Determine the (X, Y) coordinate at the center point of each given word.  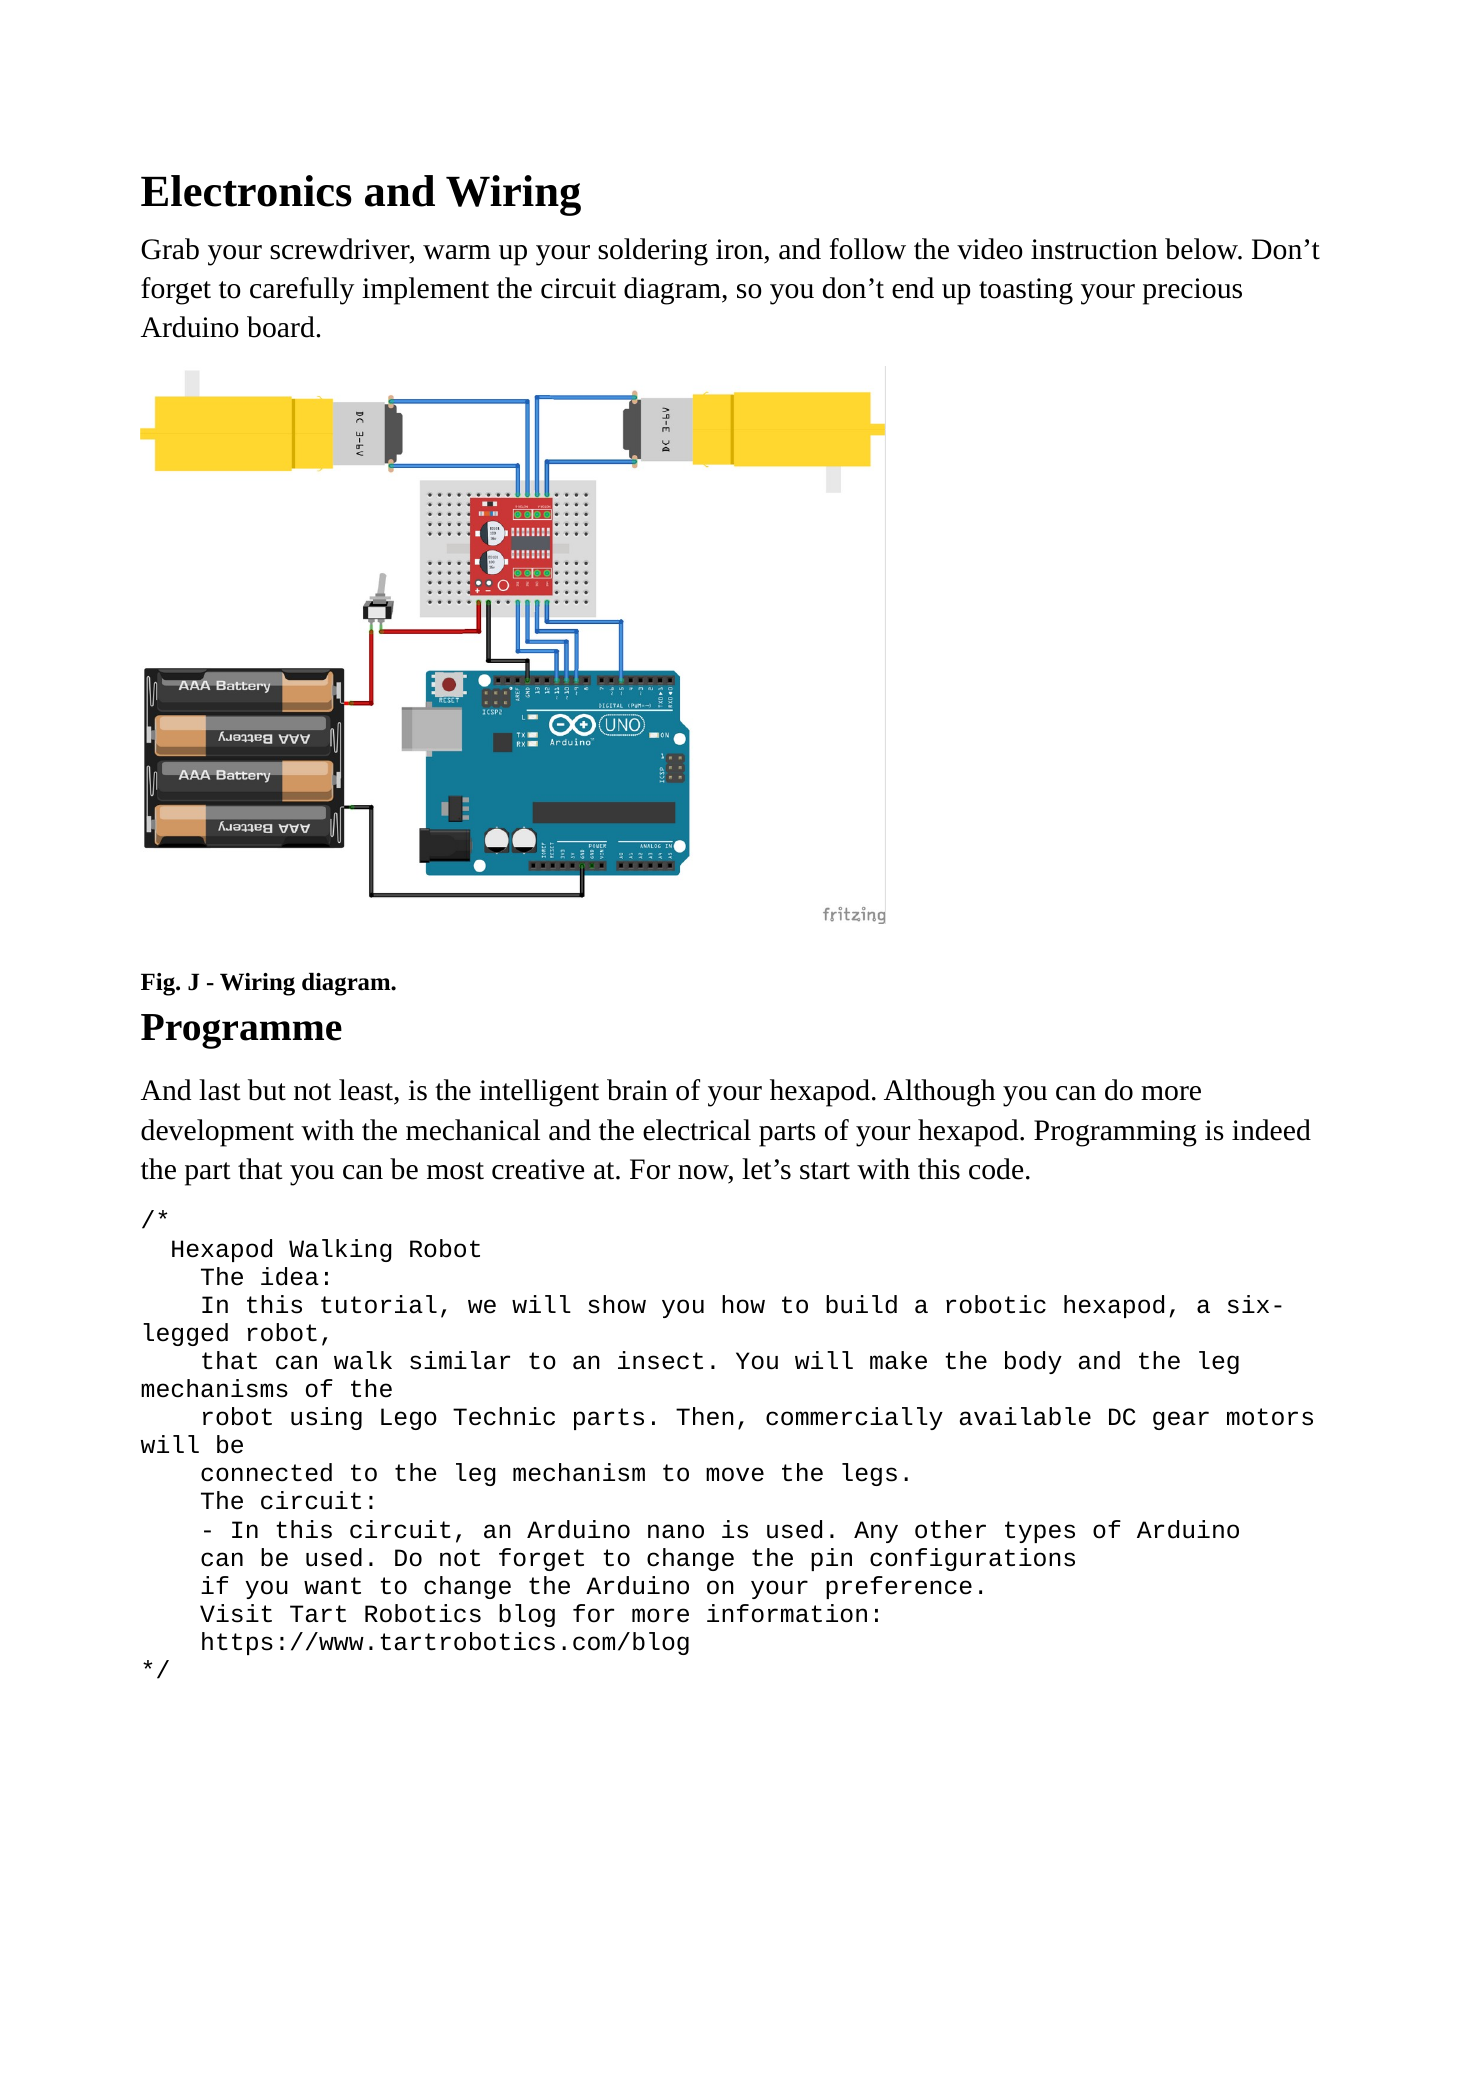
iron (739, 249)
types (1040, 1532)
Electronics (246, 191)
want (332, 1586)
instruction (1094, 249)
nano (676, 1531)
